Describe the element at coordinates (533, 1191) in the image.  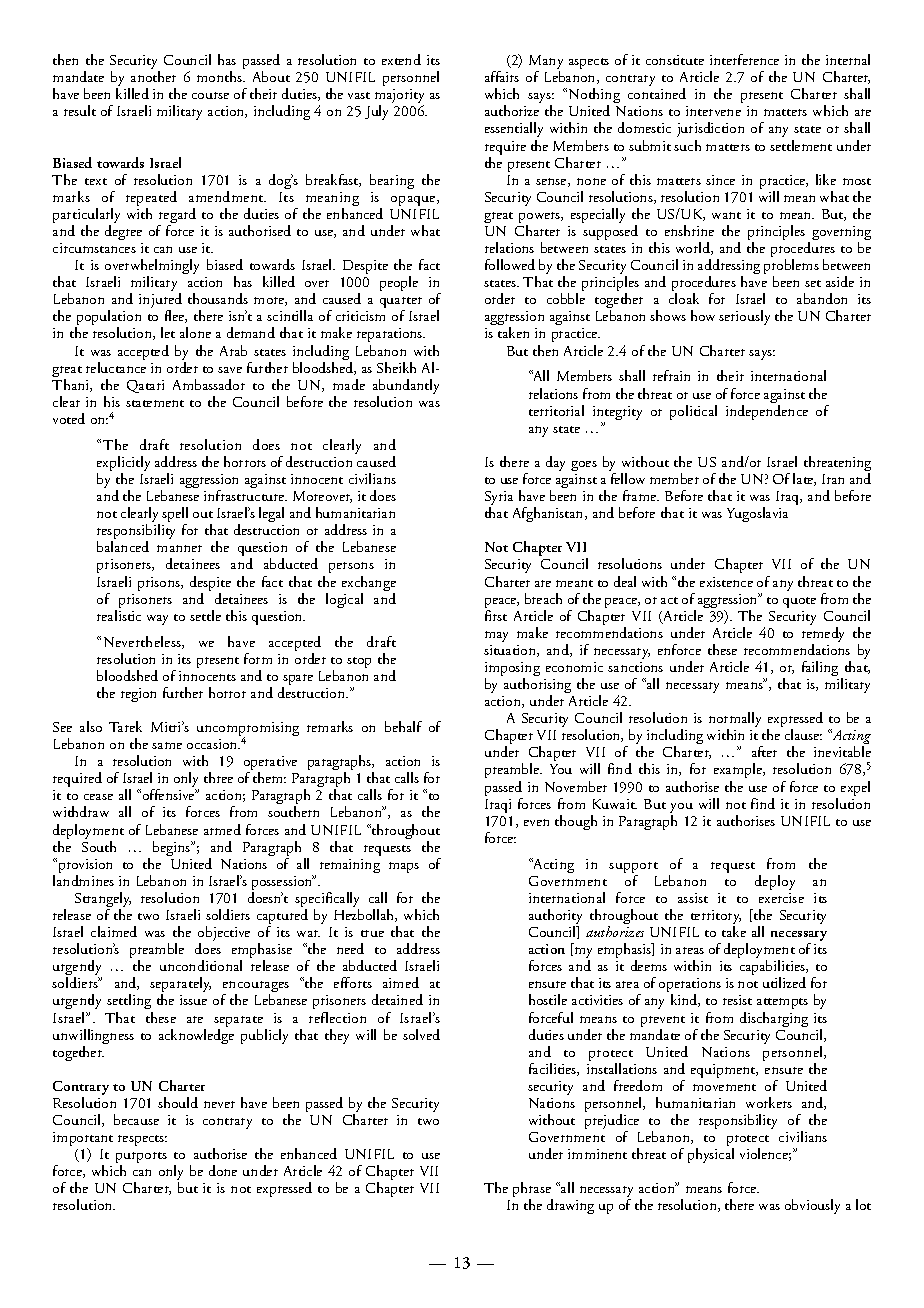
I see `phrase` at that location.
